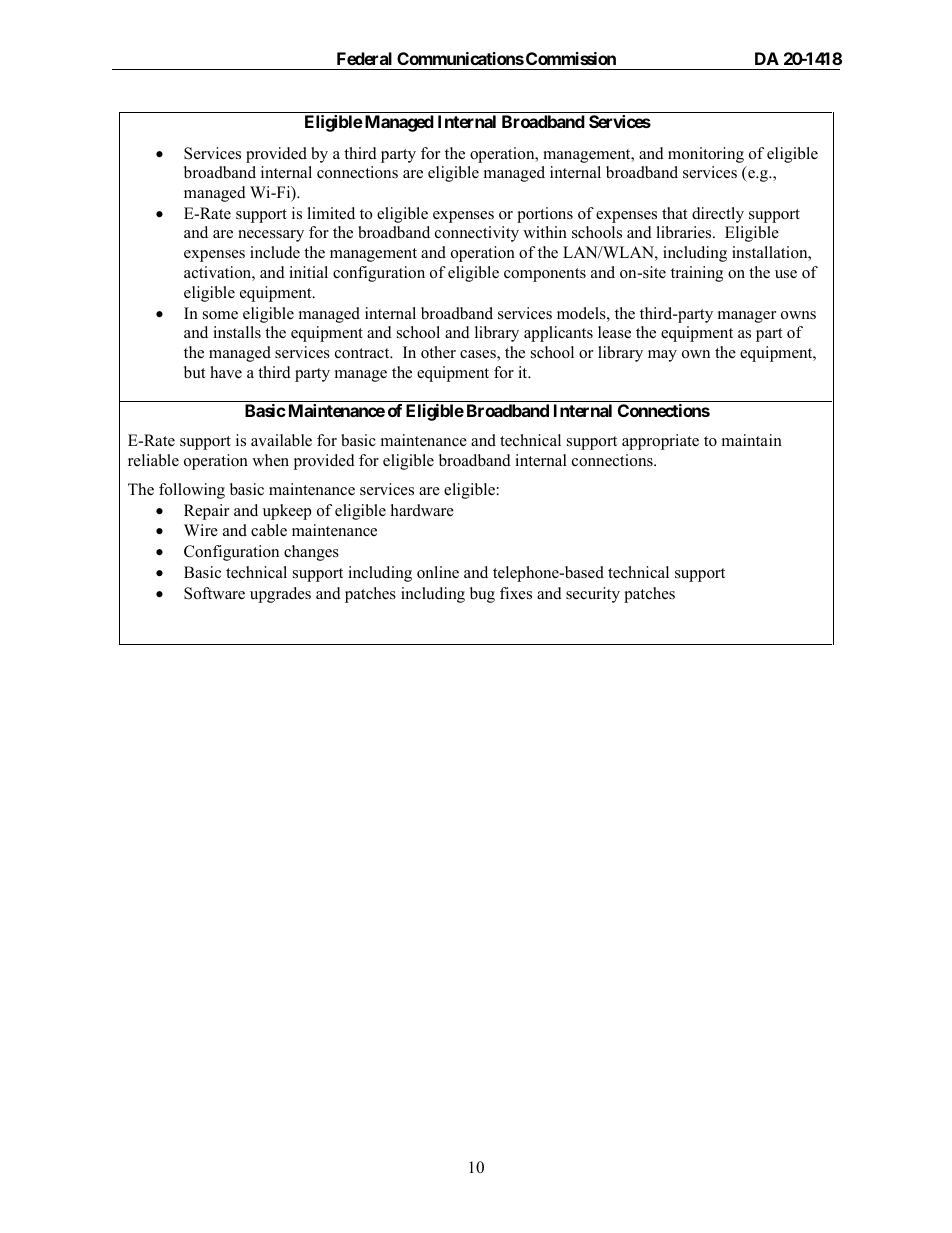 Image resolution: width=952 pixels, height=1233 pixels. What do you see at coordinates (482, 595) in the image?
I see `bug` at bounding box center [482, 595].
